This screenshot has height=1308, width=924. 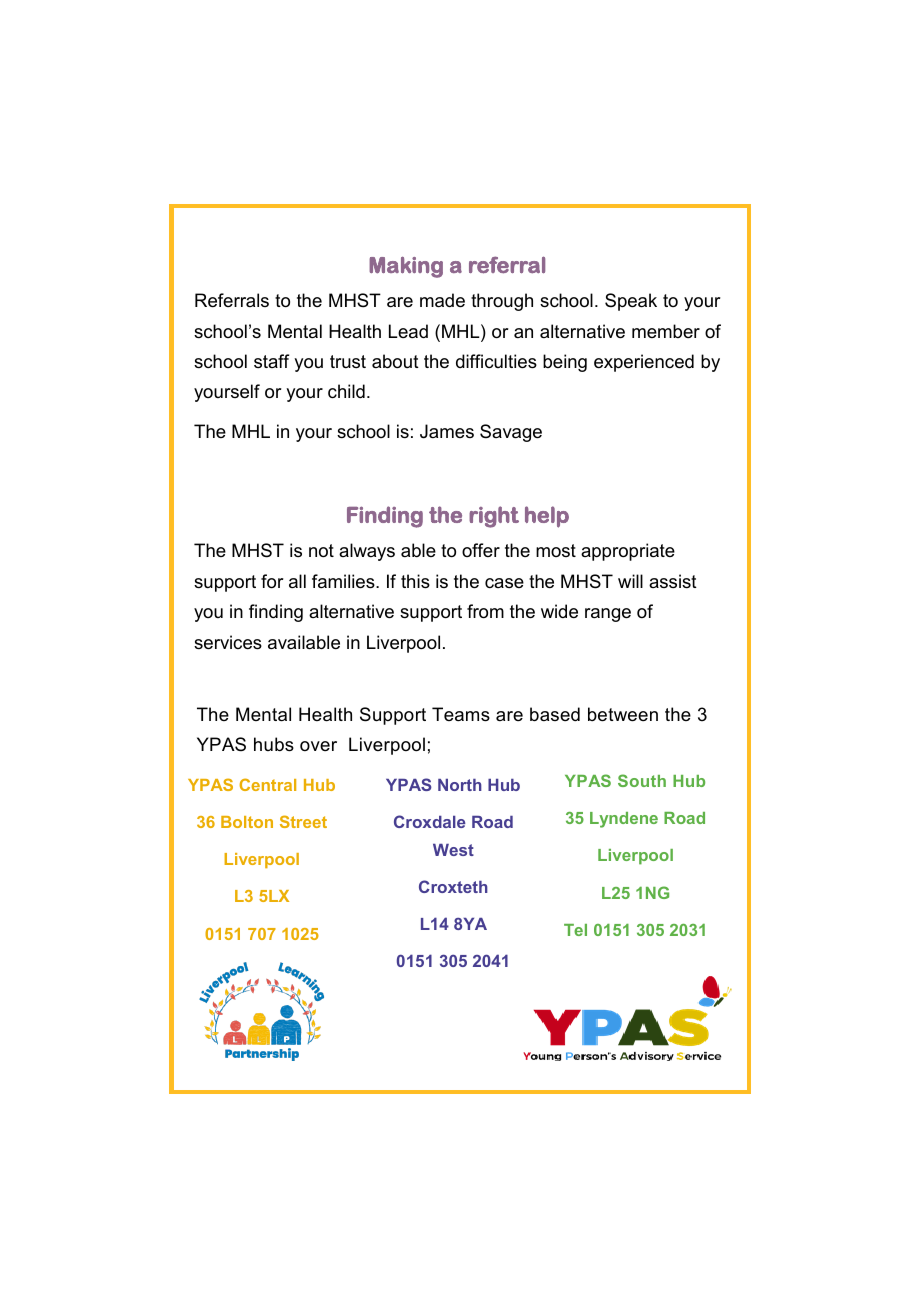 I want to click on for, so click(x=272, y=581).
